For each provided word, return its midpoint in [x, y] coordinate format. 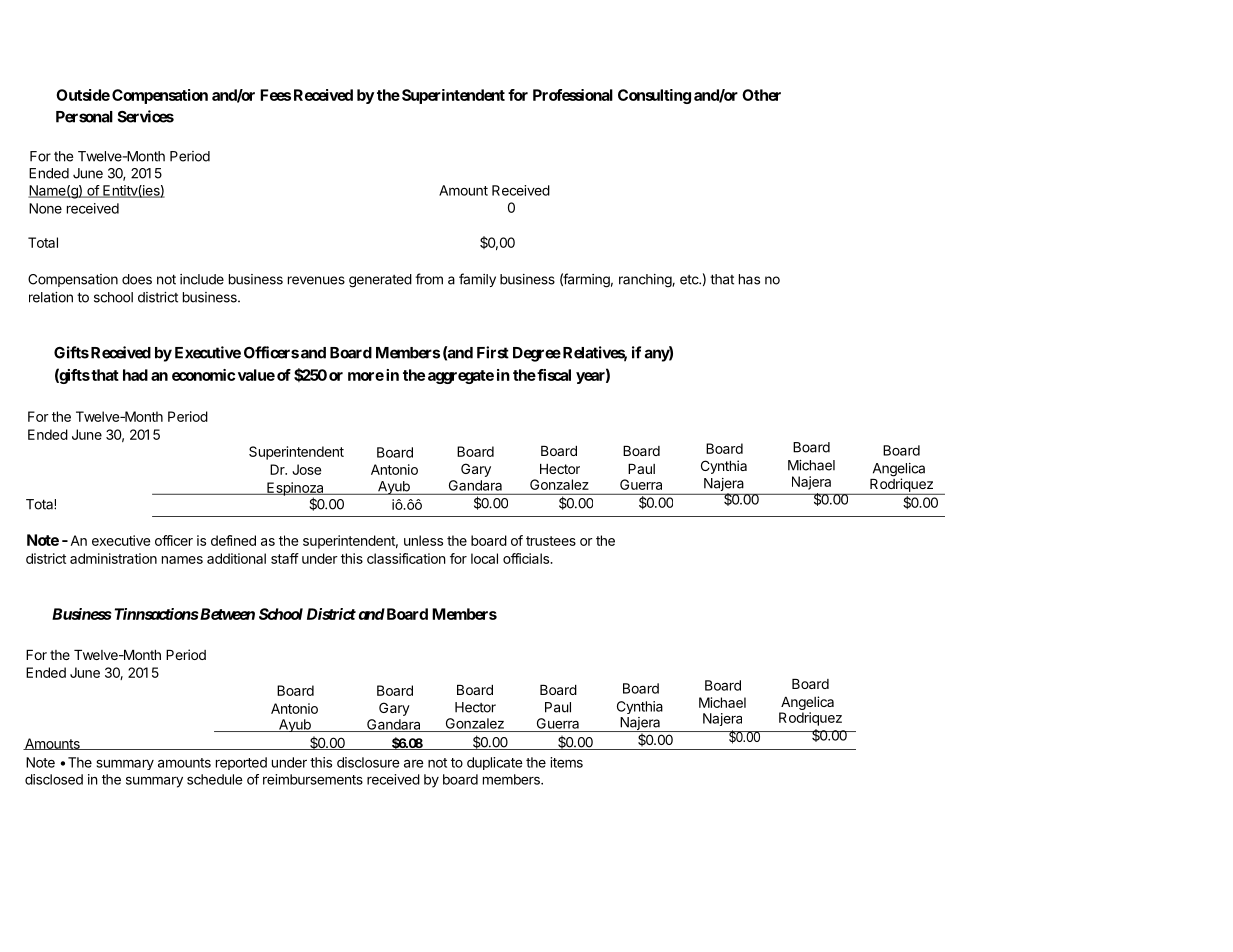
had [135, 375]
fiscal [553, 375]
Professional [573, 95]
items [566, 762]
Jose [306, 469]
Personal [84, 117]
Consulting [654, 96]
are [414, 763]
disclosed [54, 779]
